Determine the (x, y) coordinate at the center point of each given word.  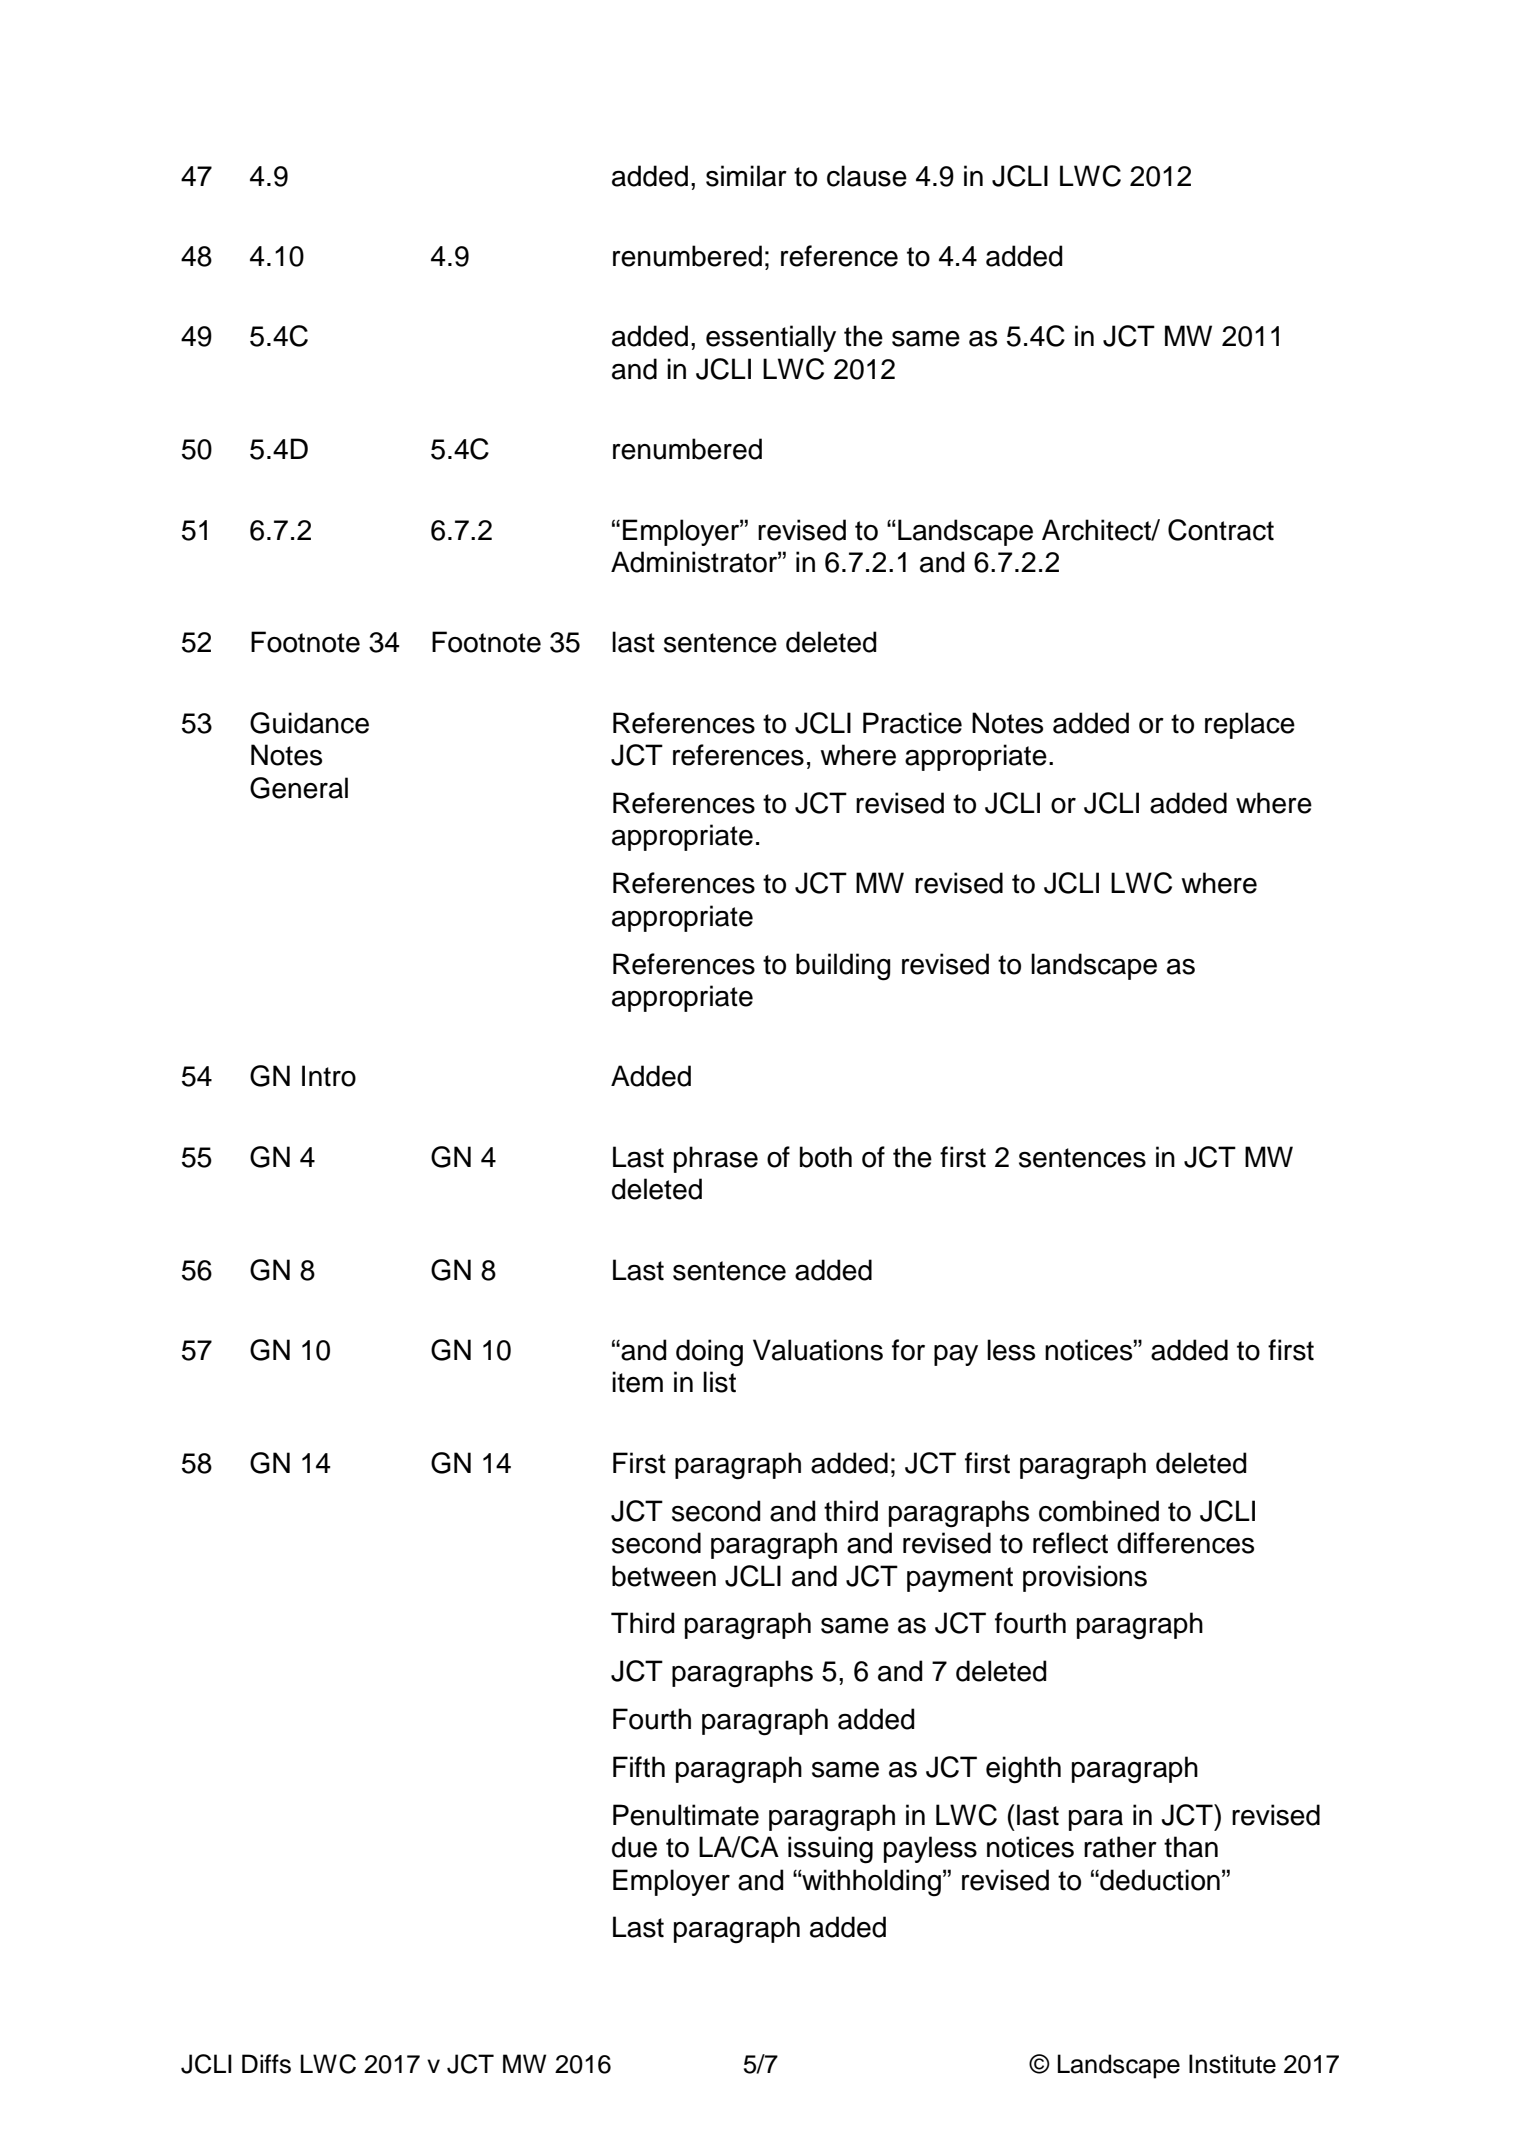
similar (746, 176)
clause (867, 176)
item (637, 1382)
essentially (771, 338)
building (843, 967)
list (719, 1382)
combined (1099, 1511)
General (299, 788)
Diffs (266, 2064)
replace (1250, 725)
